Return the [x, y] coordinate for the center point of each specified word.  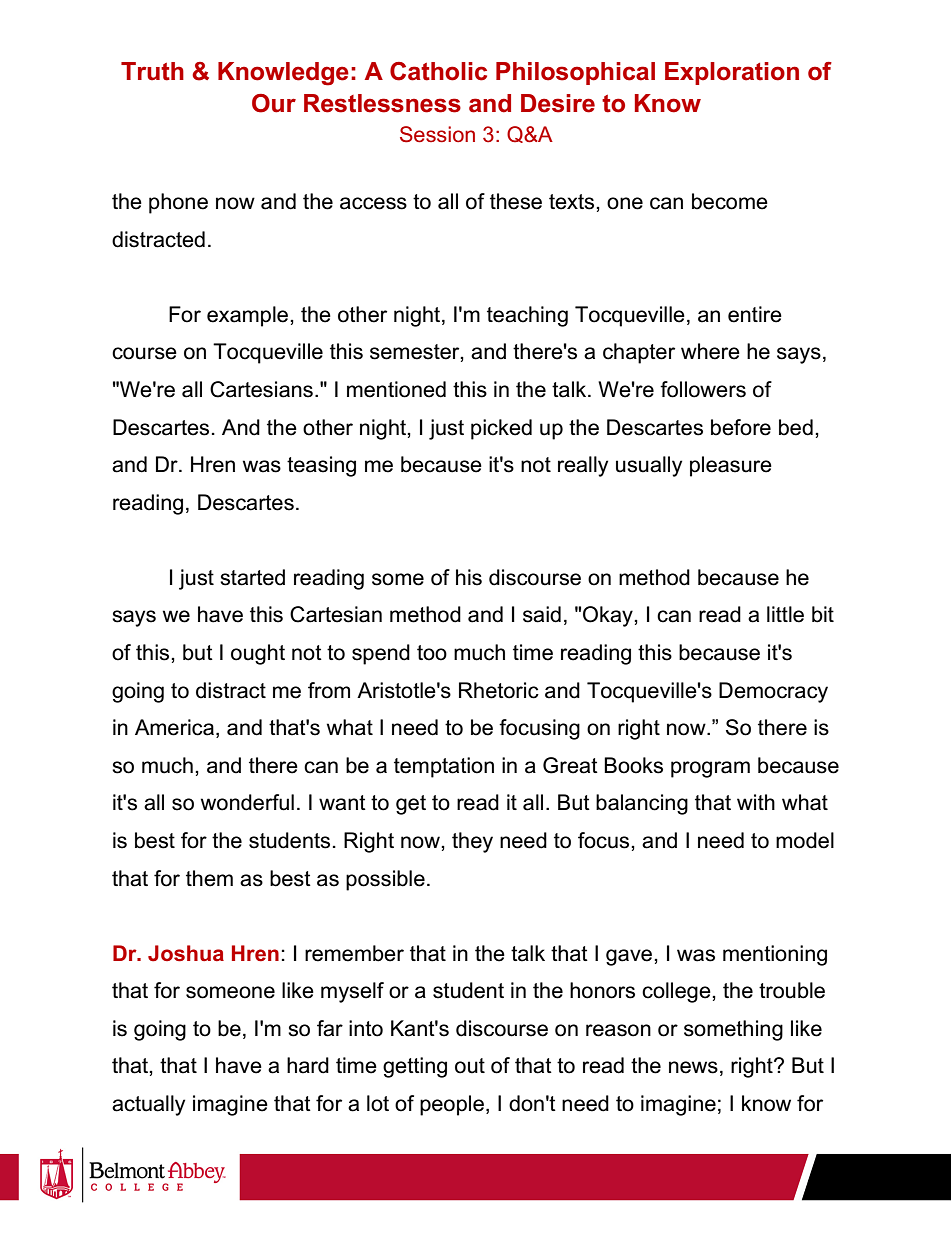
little [785, 614]
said [542, 614]
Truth [152, 71]
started [252, 577]
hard [308, 1065]
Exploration [732, 73]
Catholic [438, 71]
